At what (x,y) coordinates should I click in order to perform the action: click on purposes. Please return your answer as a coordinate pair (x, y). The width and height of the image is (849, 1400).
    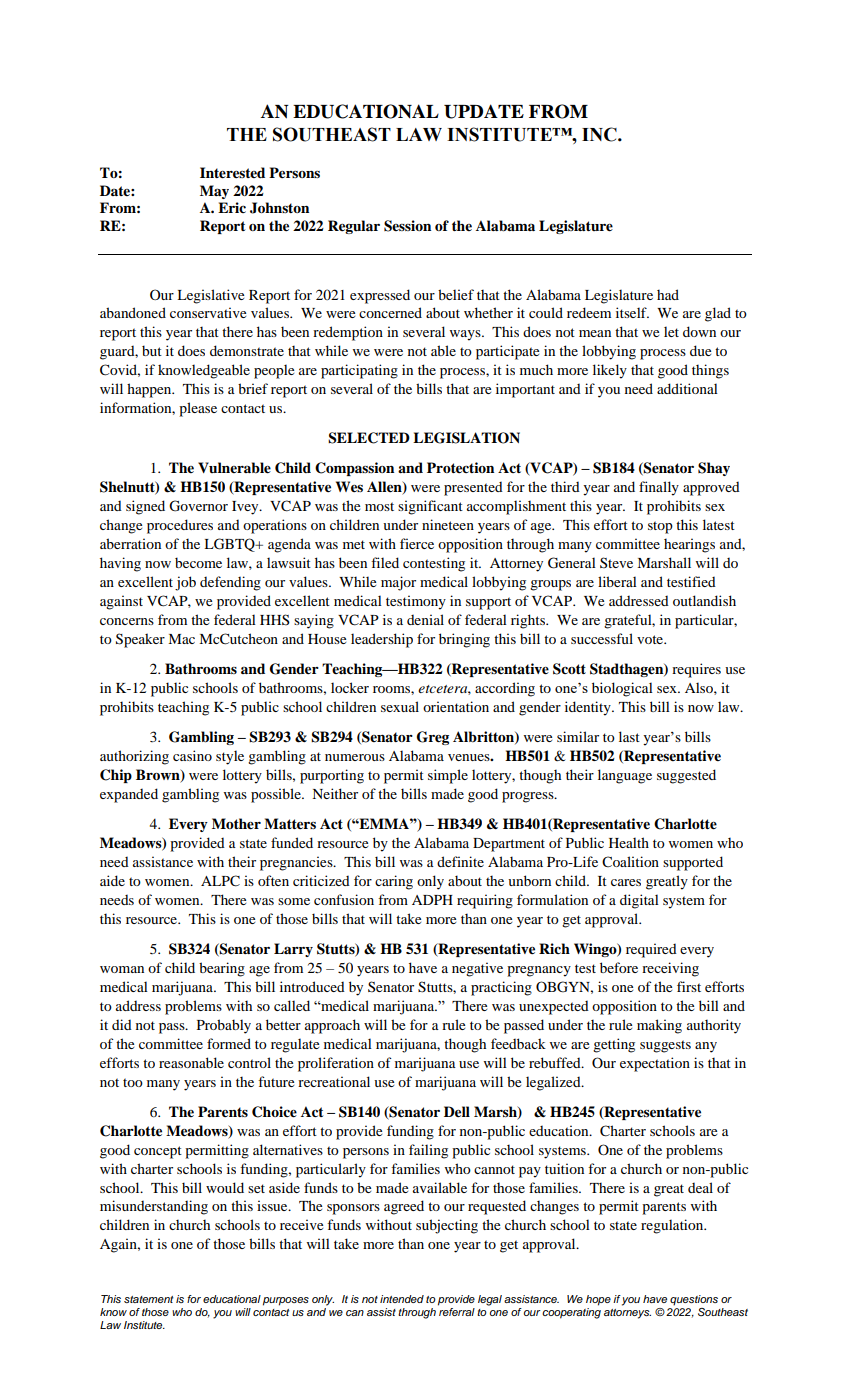
    Looking at the image, I should click on (286, 1301).
